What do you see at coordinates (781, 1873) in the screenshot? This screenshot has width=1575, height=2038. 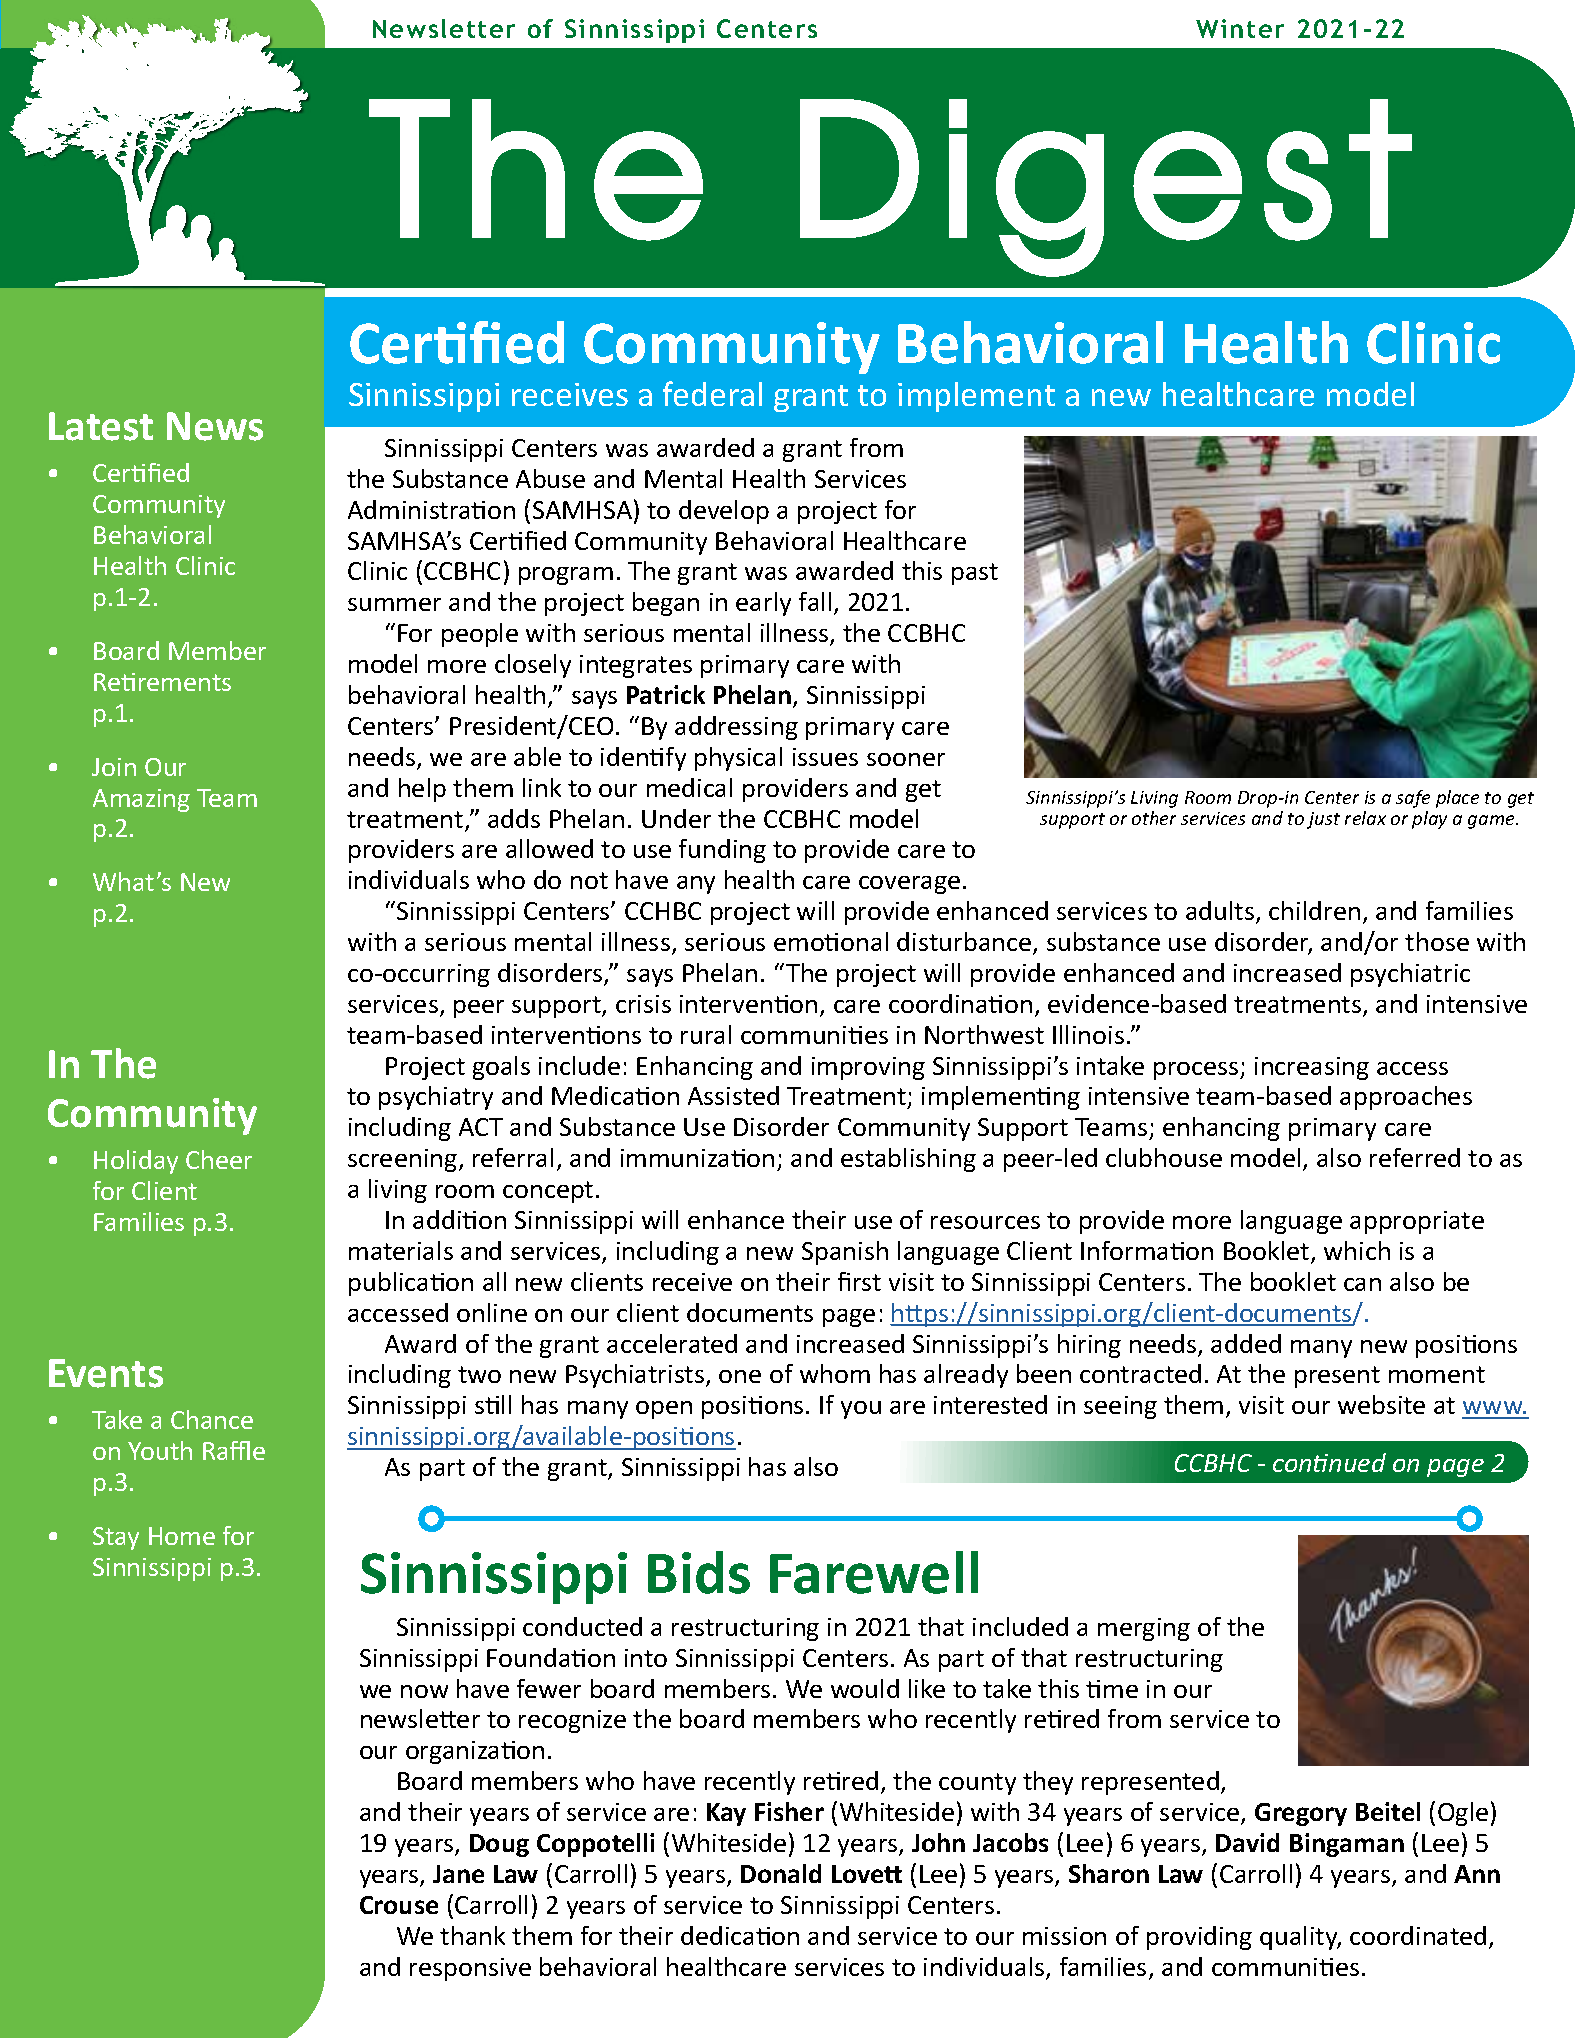 I see `Donald` at bounding box center [781, 1873].
